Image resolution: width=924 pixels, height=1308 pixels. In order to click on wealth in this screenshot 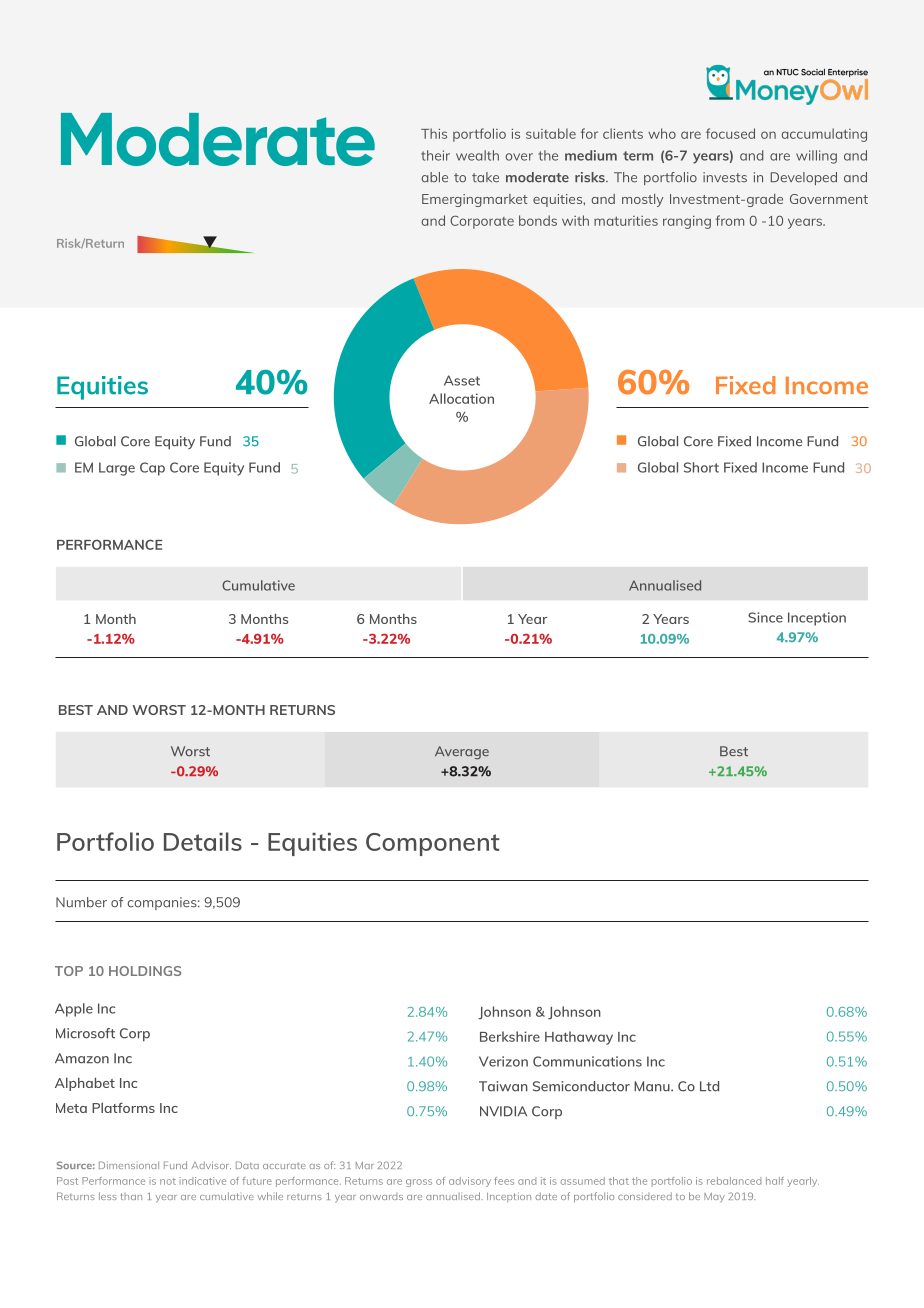, I will do `click(477, 155)`.
